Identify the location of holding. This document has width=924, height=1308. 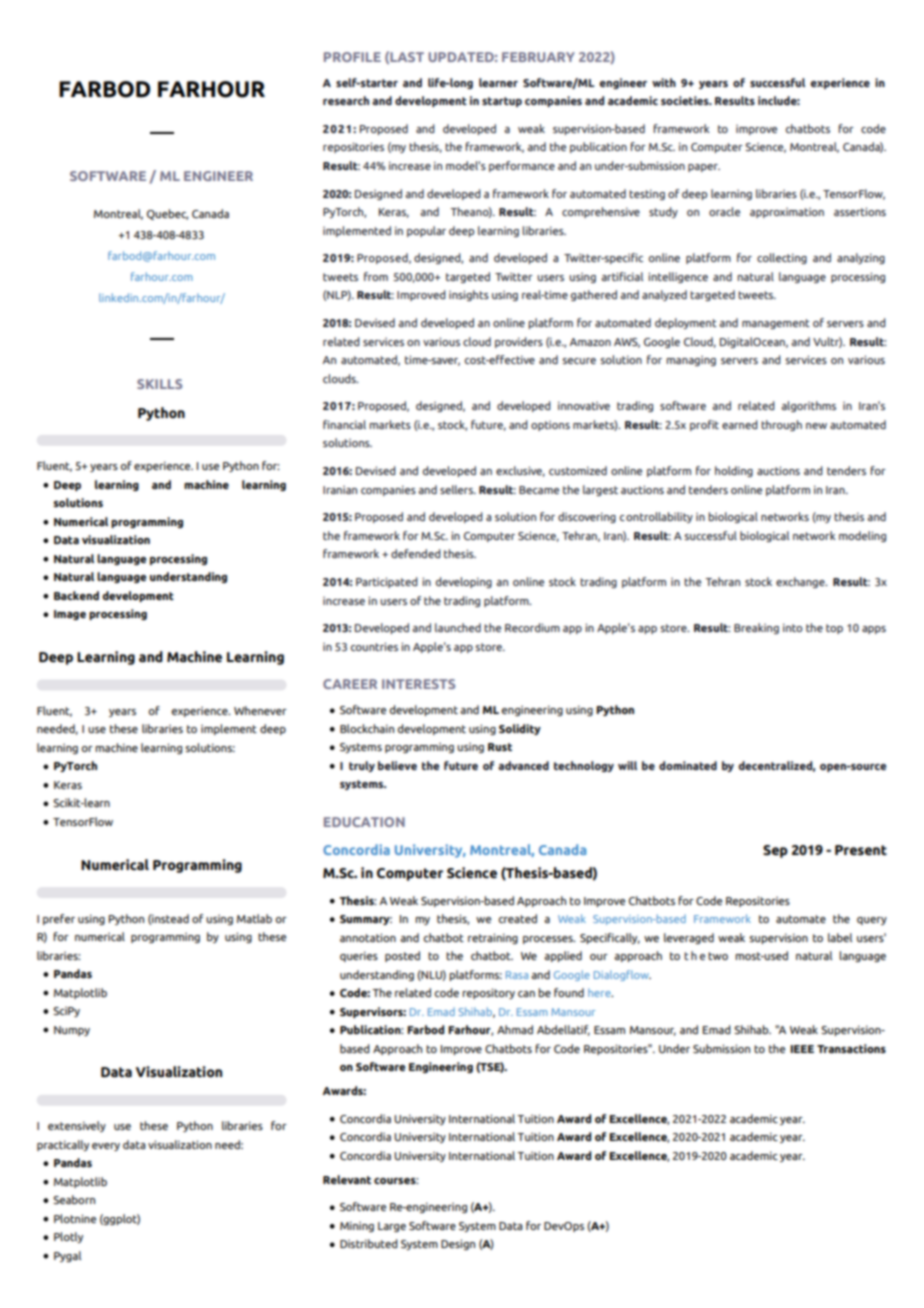
(734, 471).
